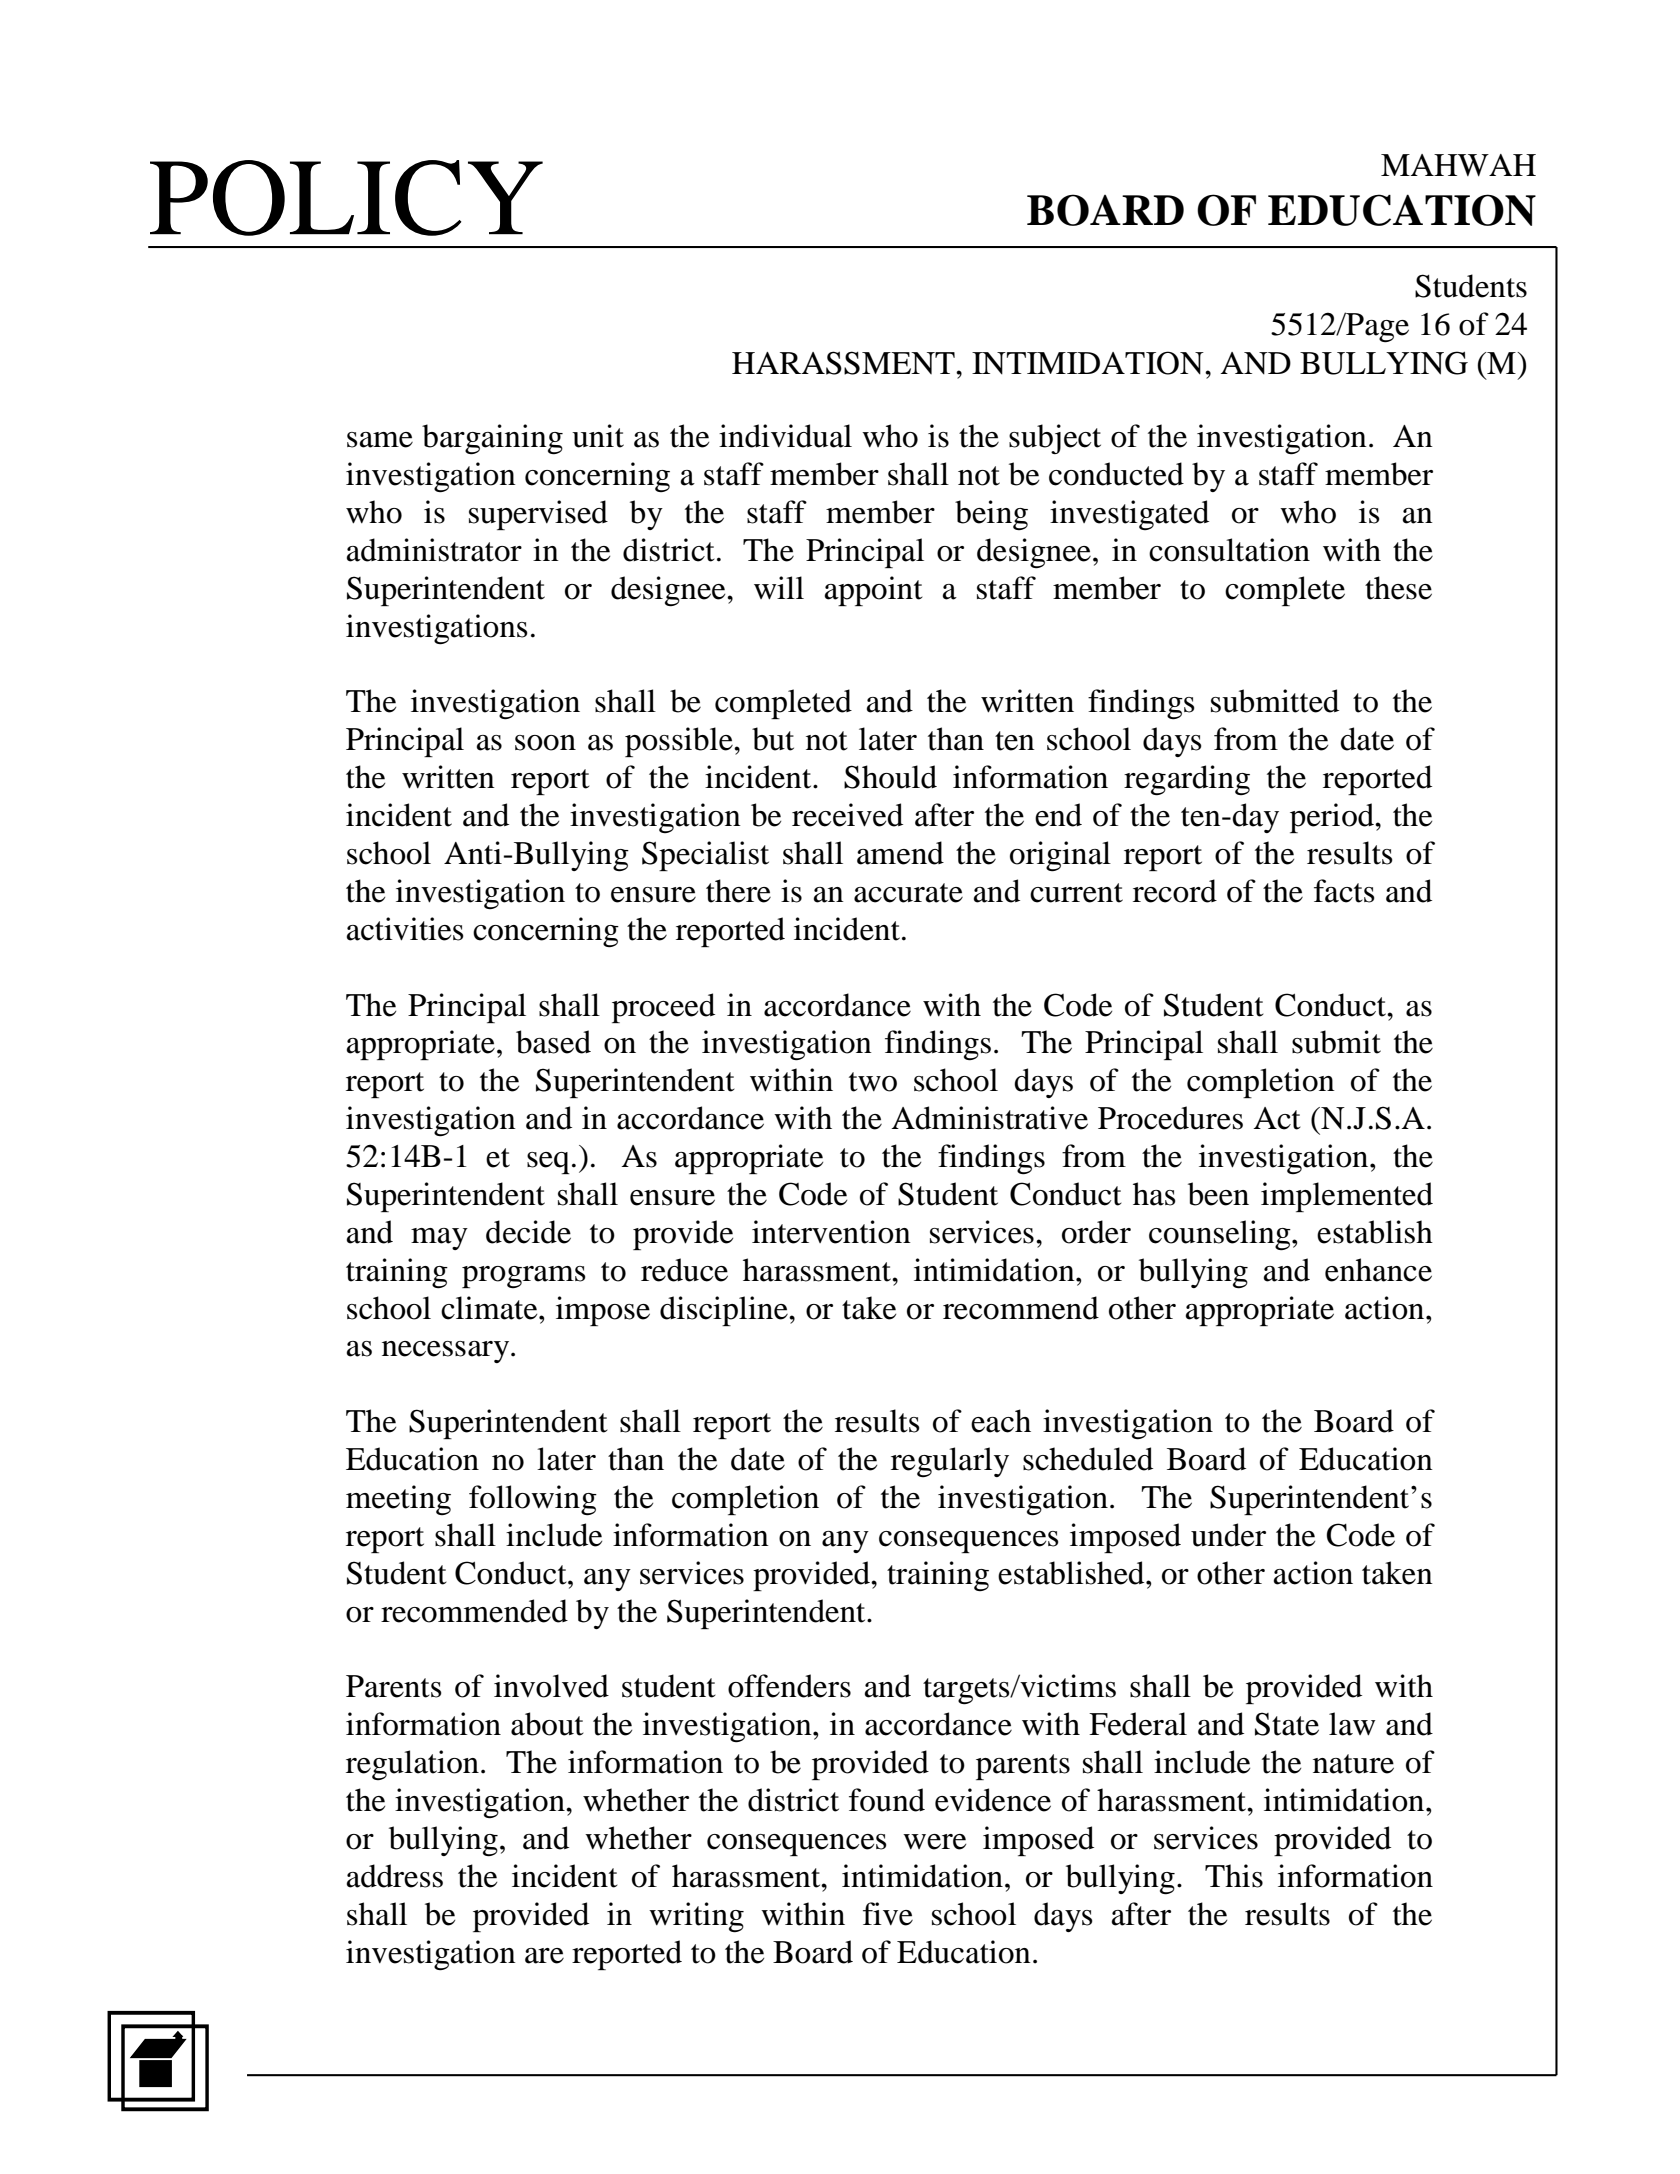 The width and height of the document is (1680, 2174). I want to click on soon, so click(545, 743).
